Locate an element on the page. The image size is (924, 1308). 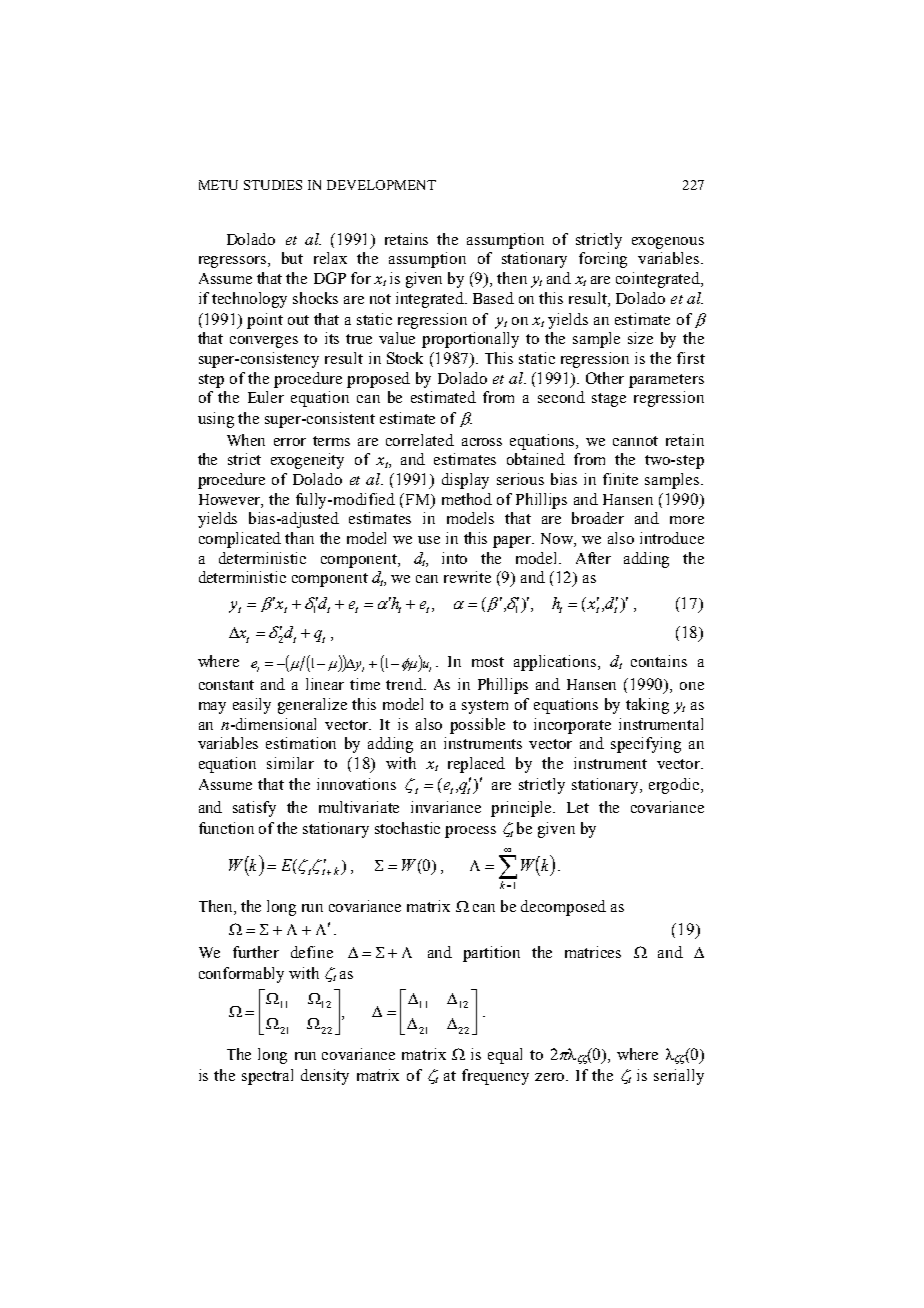
process is located at coordinates (470, 832).
